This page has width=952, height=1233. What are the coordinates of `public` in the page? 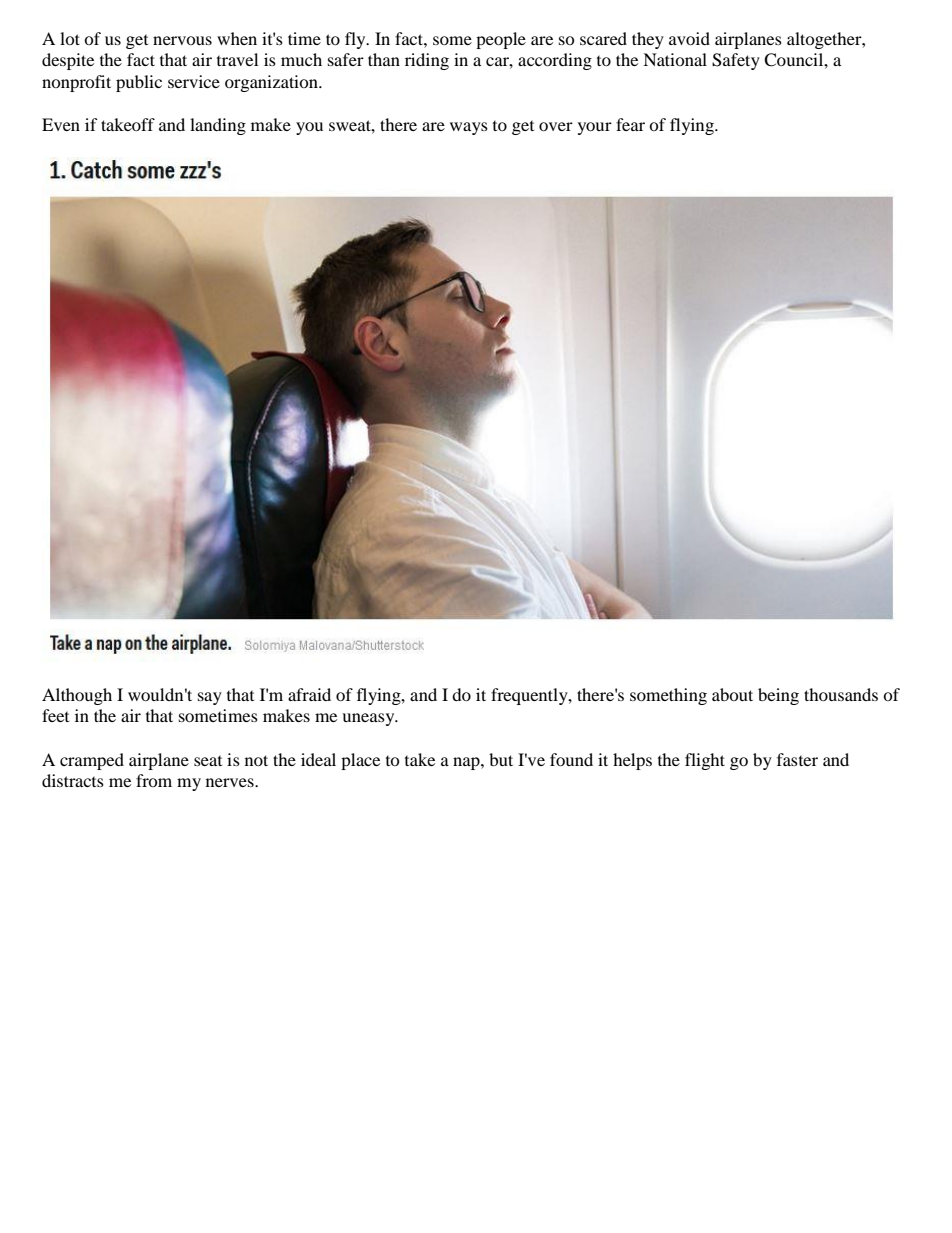 It's located at (139, 83).
